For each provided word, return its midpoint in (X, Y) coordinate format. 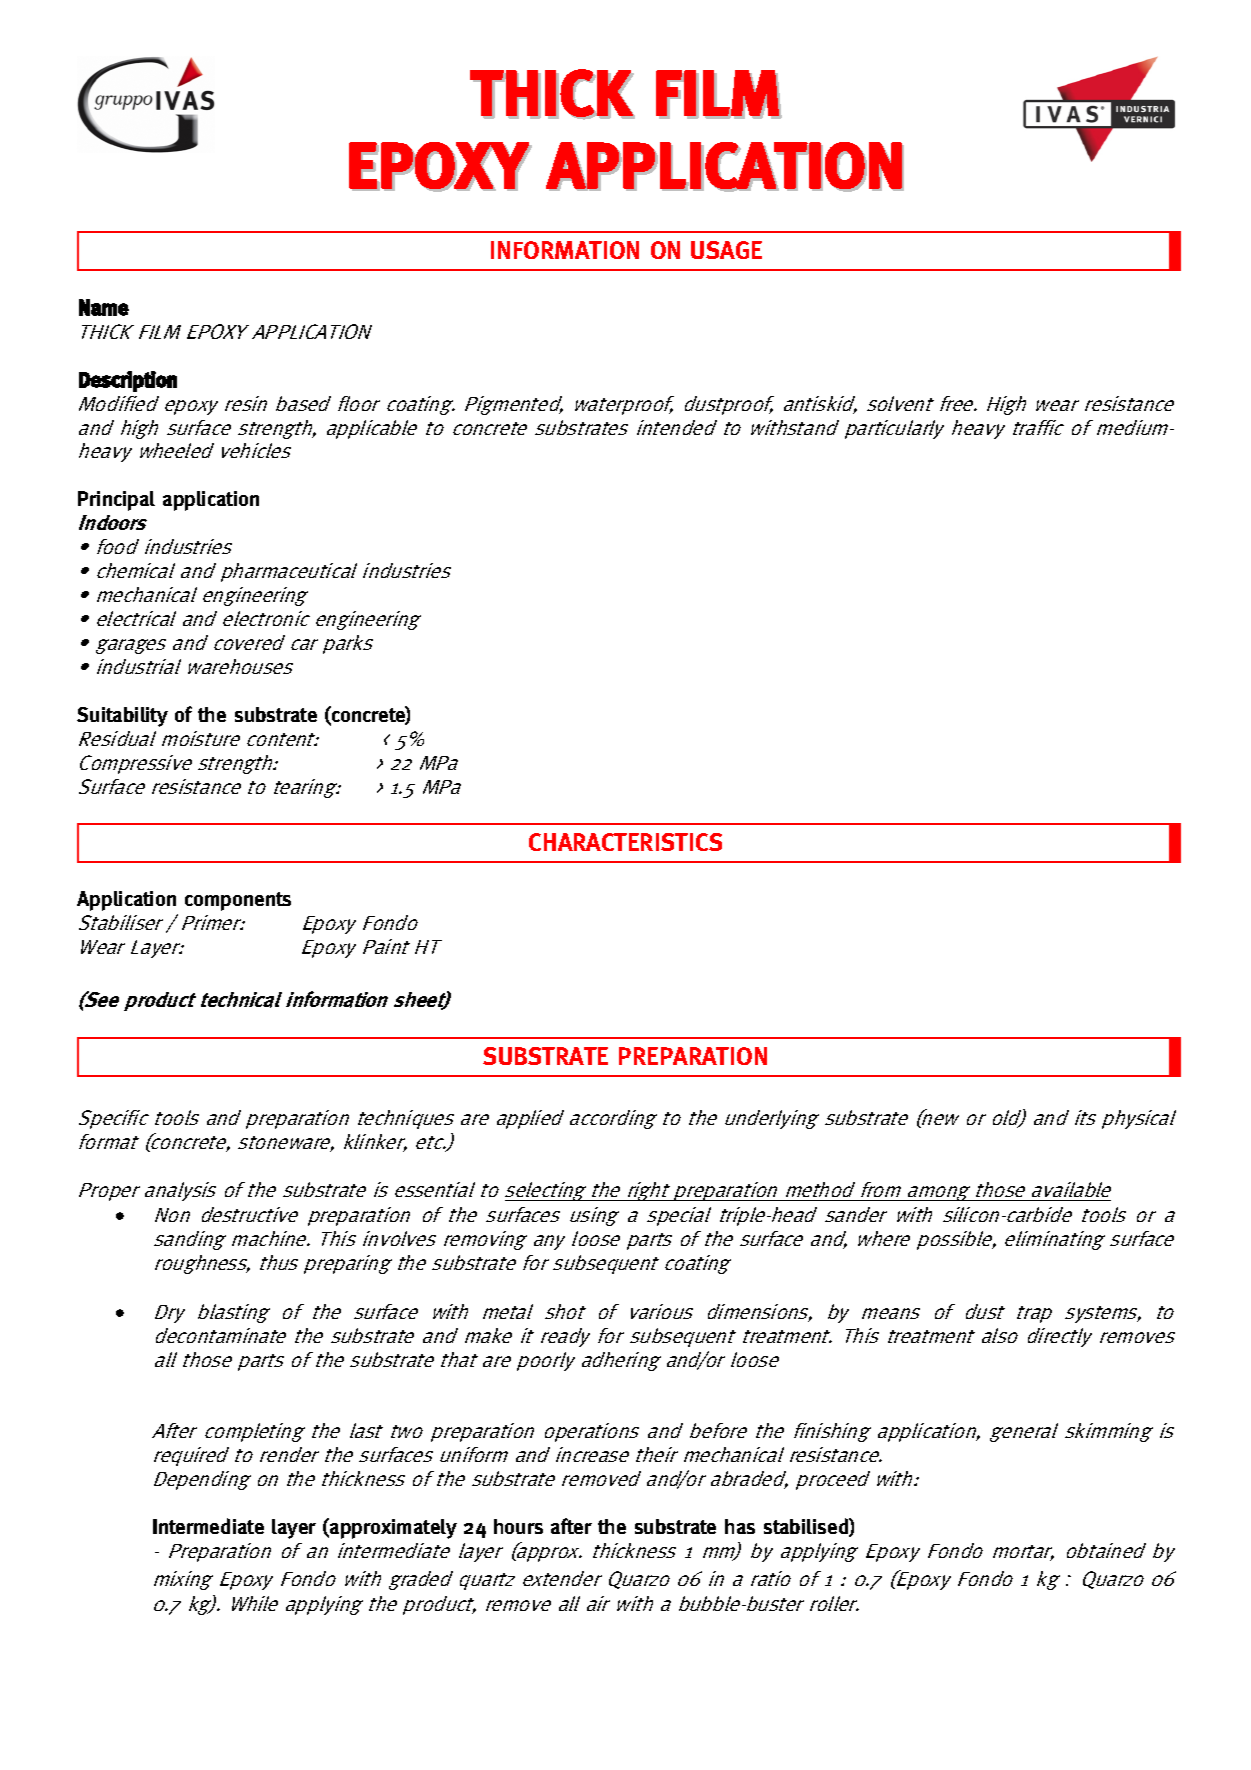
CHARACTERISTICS (625, 842)
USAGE (726, 250)
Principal (116, 501)
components (238, 901)
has (740, 1526)
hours (518, 1526)
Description (128, 381)
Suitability (122, 717)
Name (104, 307)
